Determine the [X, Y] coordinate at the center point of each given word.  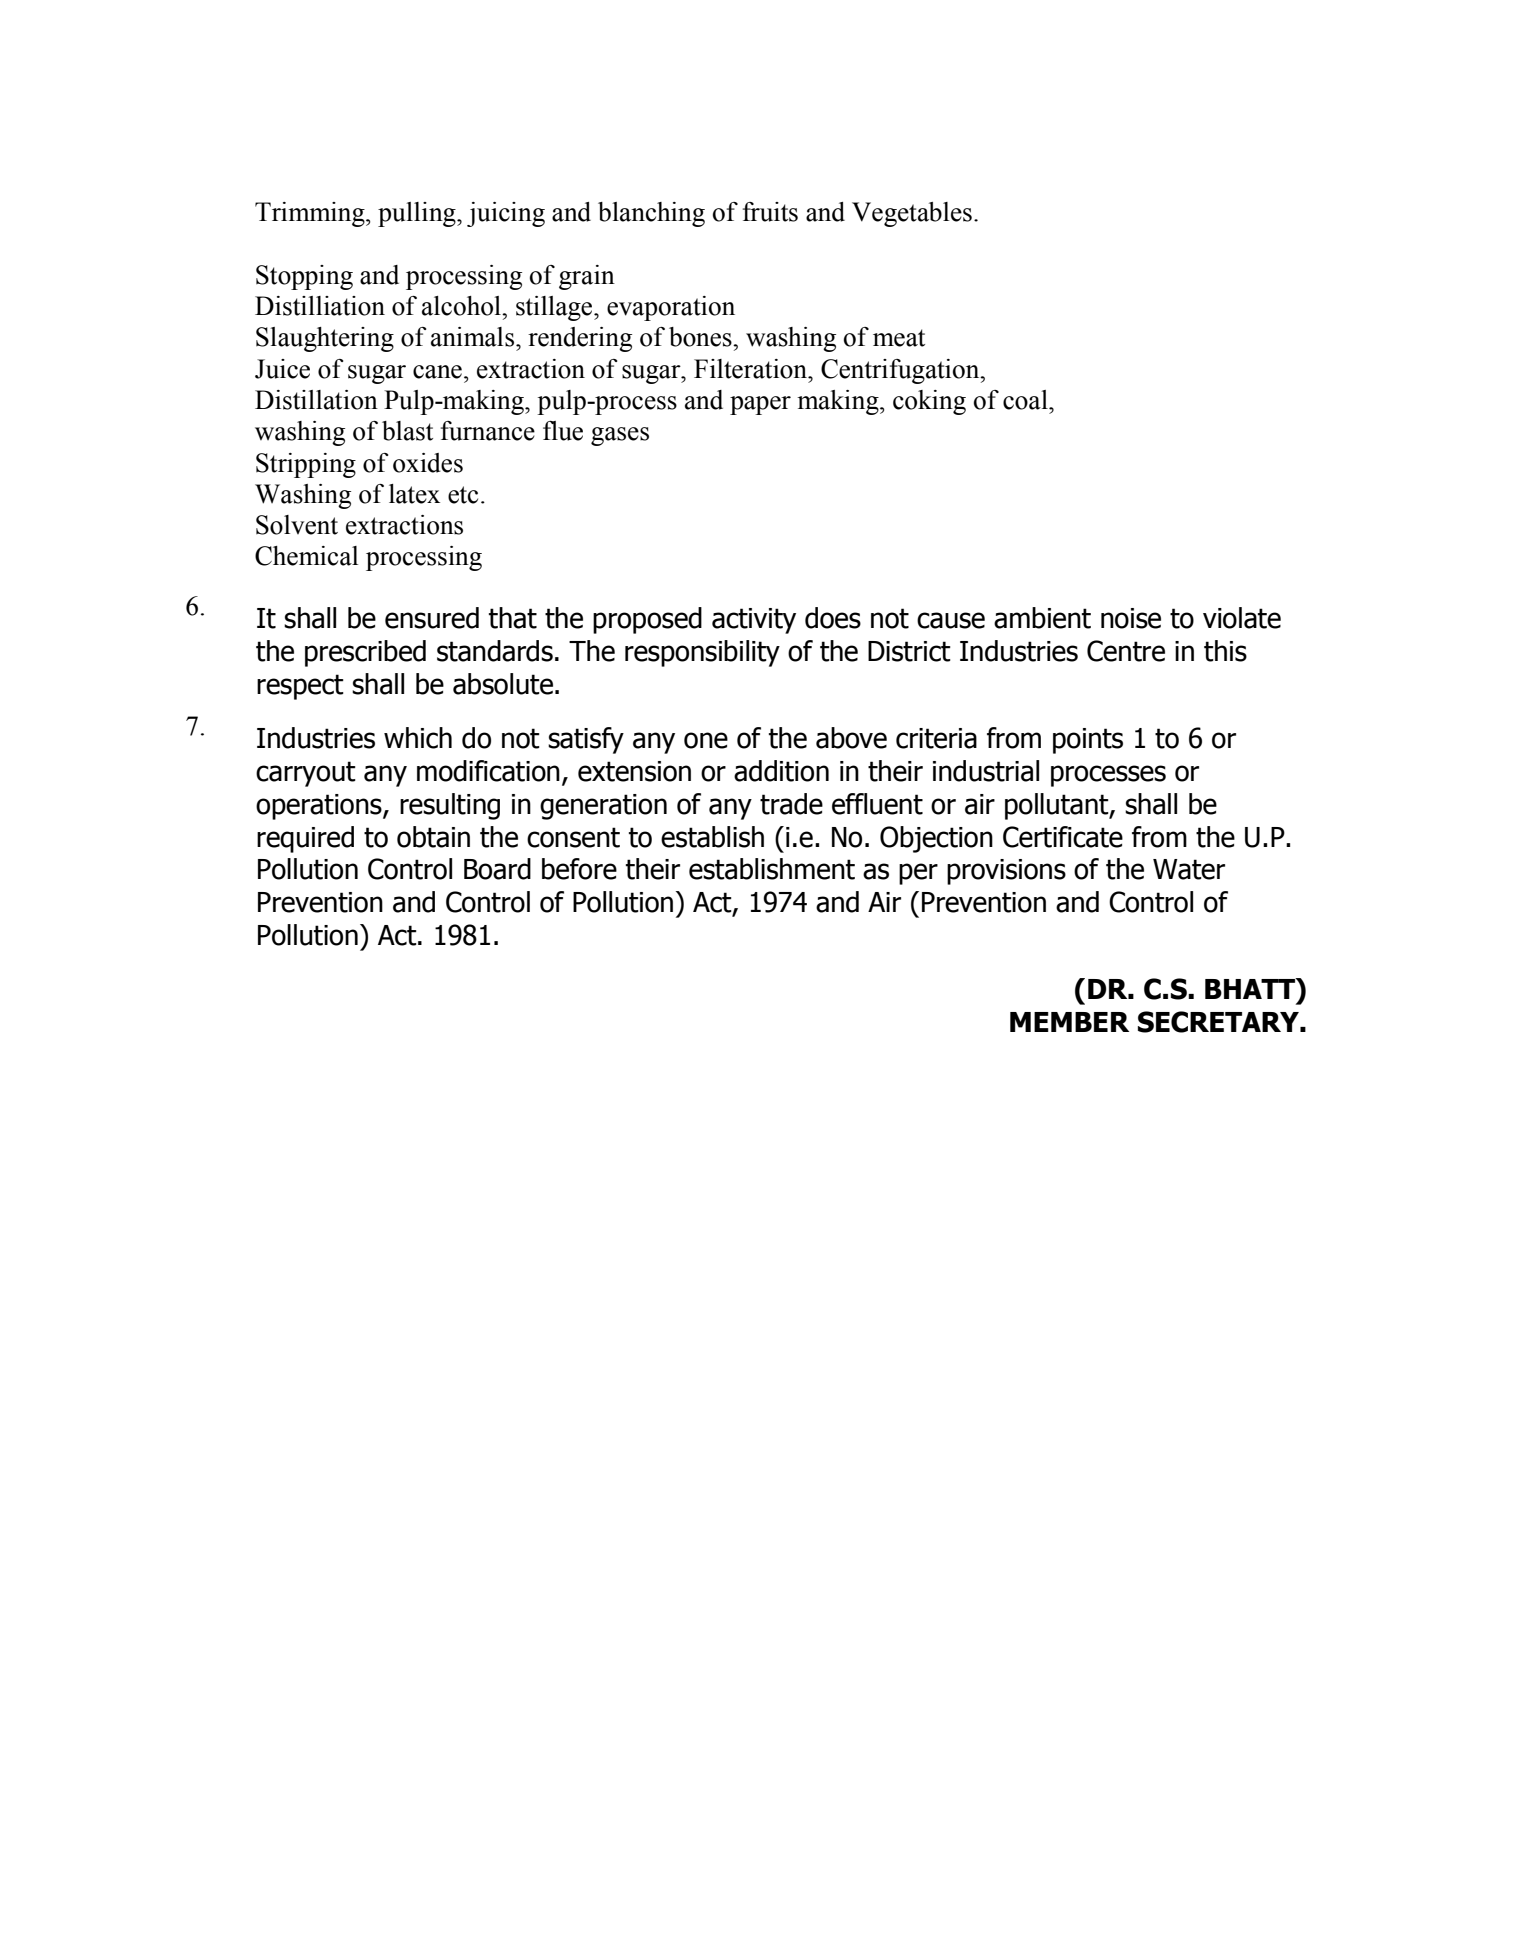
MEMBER [1069, 1022]
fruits [770, 212]
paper [760, 405]
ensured [432, 618]
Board [497, 869]
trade [791, 804]
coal [1026, 400]
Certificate [1063, 837]
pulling [418, 214]
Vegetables [912, 214]
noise [1131, 618]
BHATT [1251, 988]
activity [754, 621]
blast [407, 431]
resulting [450, 806]
